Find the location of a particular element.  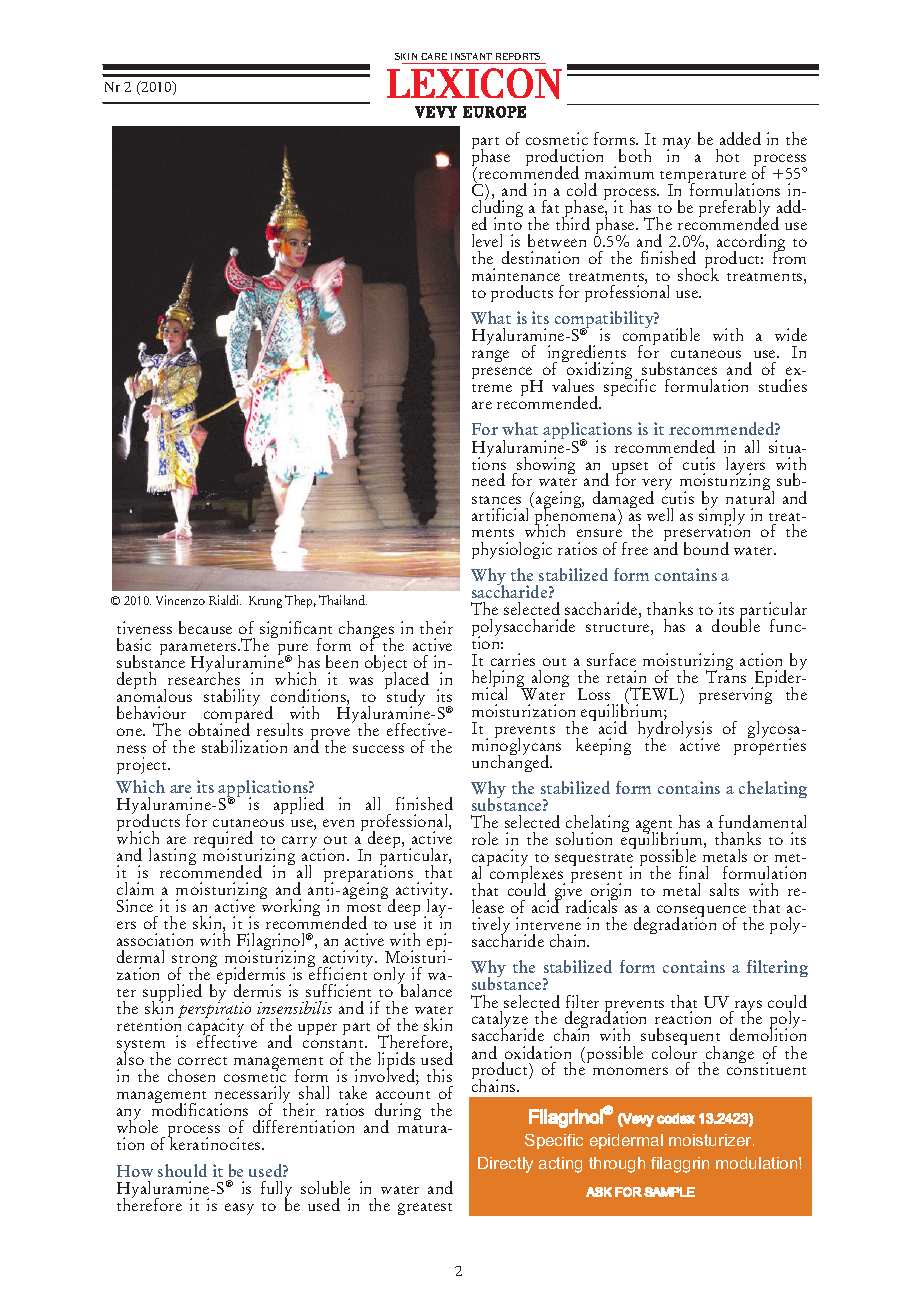

CARE is located at coordinates (434, 56).
